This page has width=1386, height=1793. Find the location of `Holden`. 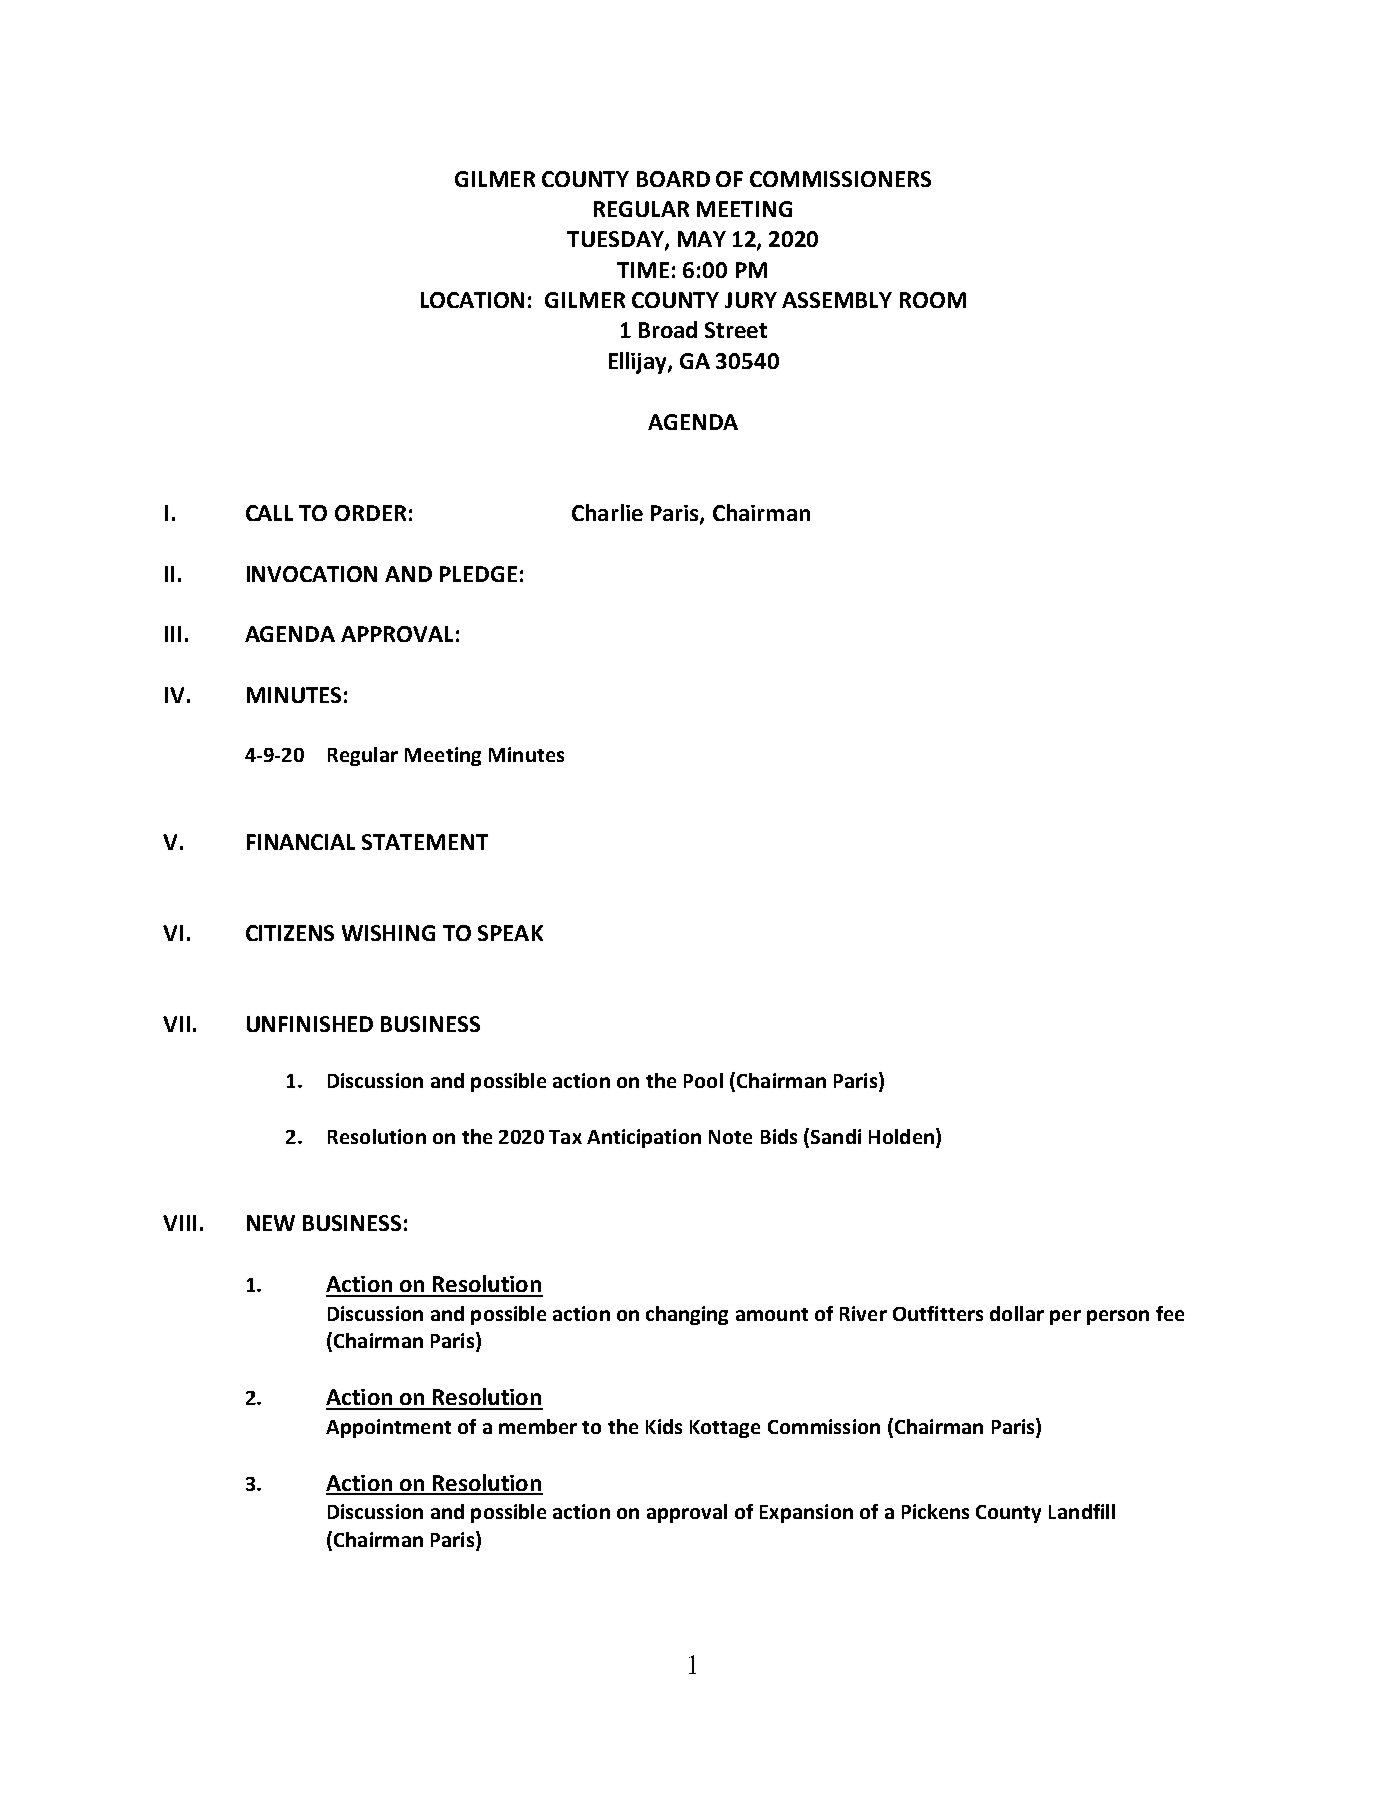

Holden is located at coordinates (901, 1136).
